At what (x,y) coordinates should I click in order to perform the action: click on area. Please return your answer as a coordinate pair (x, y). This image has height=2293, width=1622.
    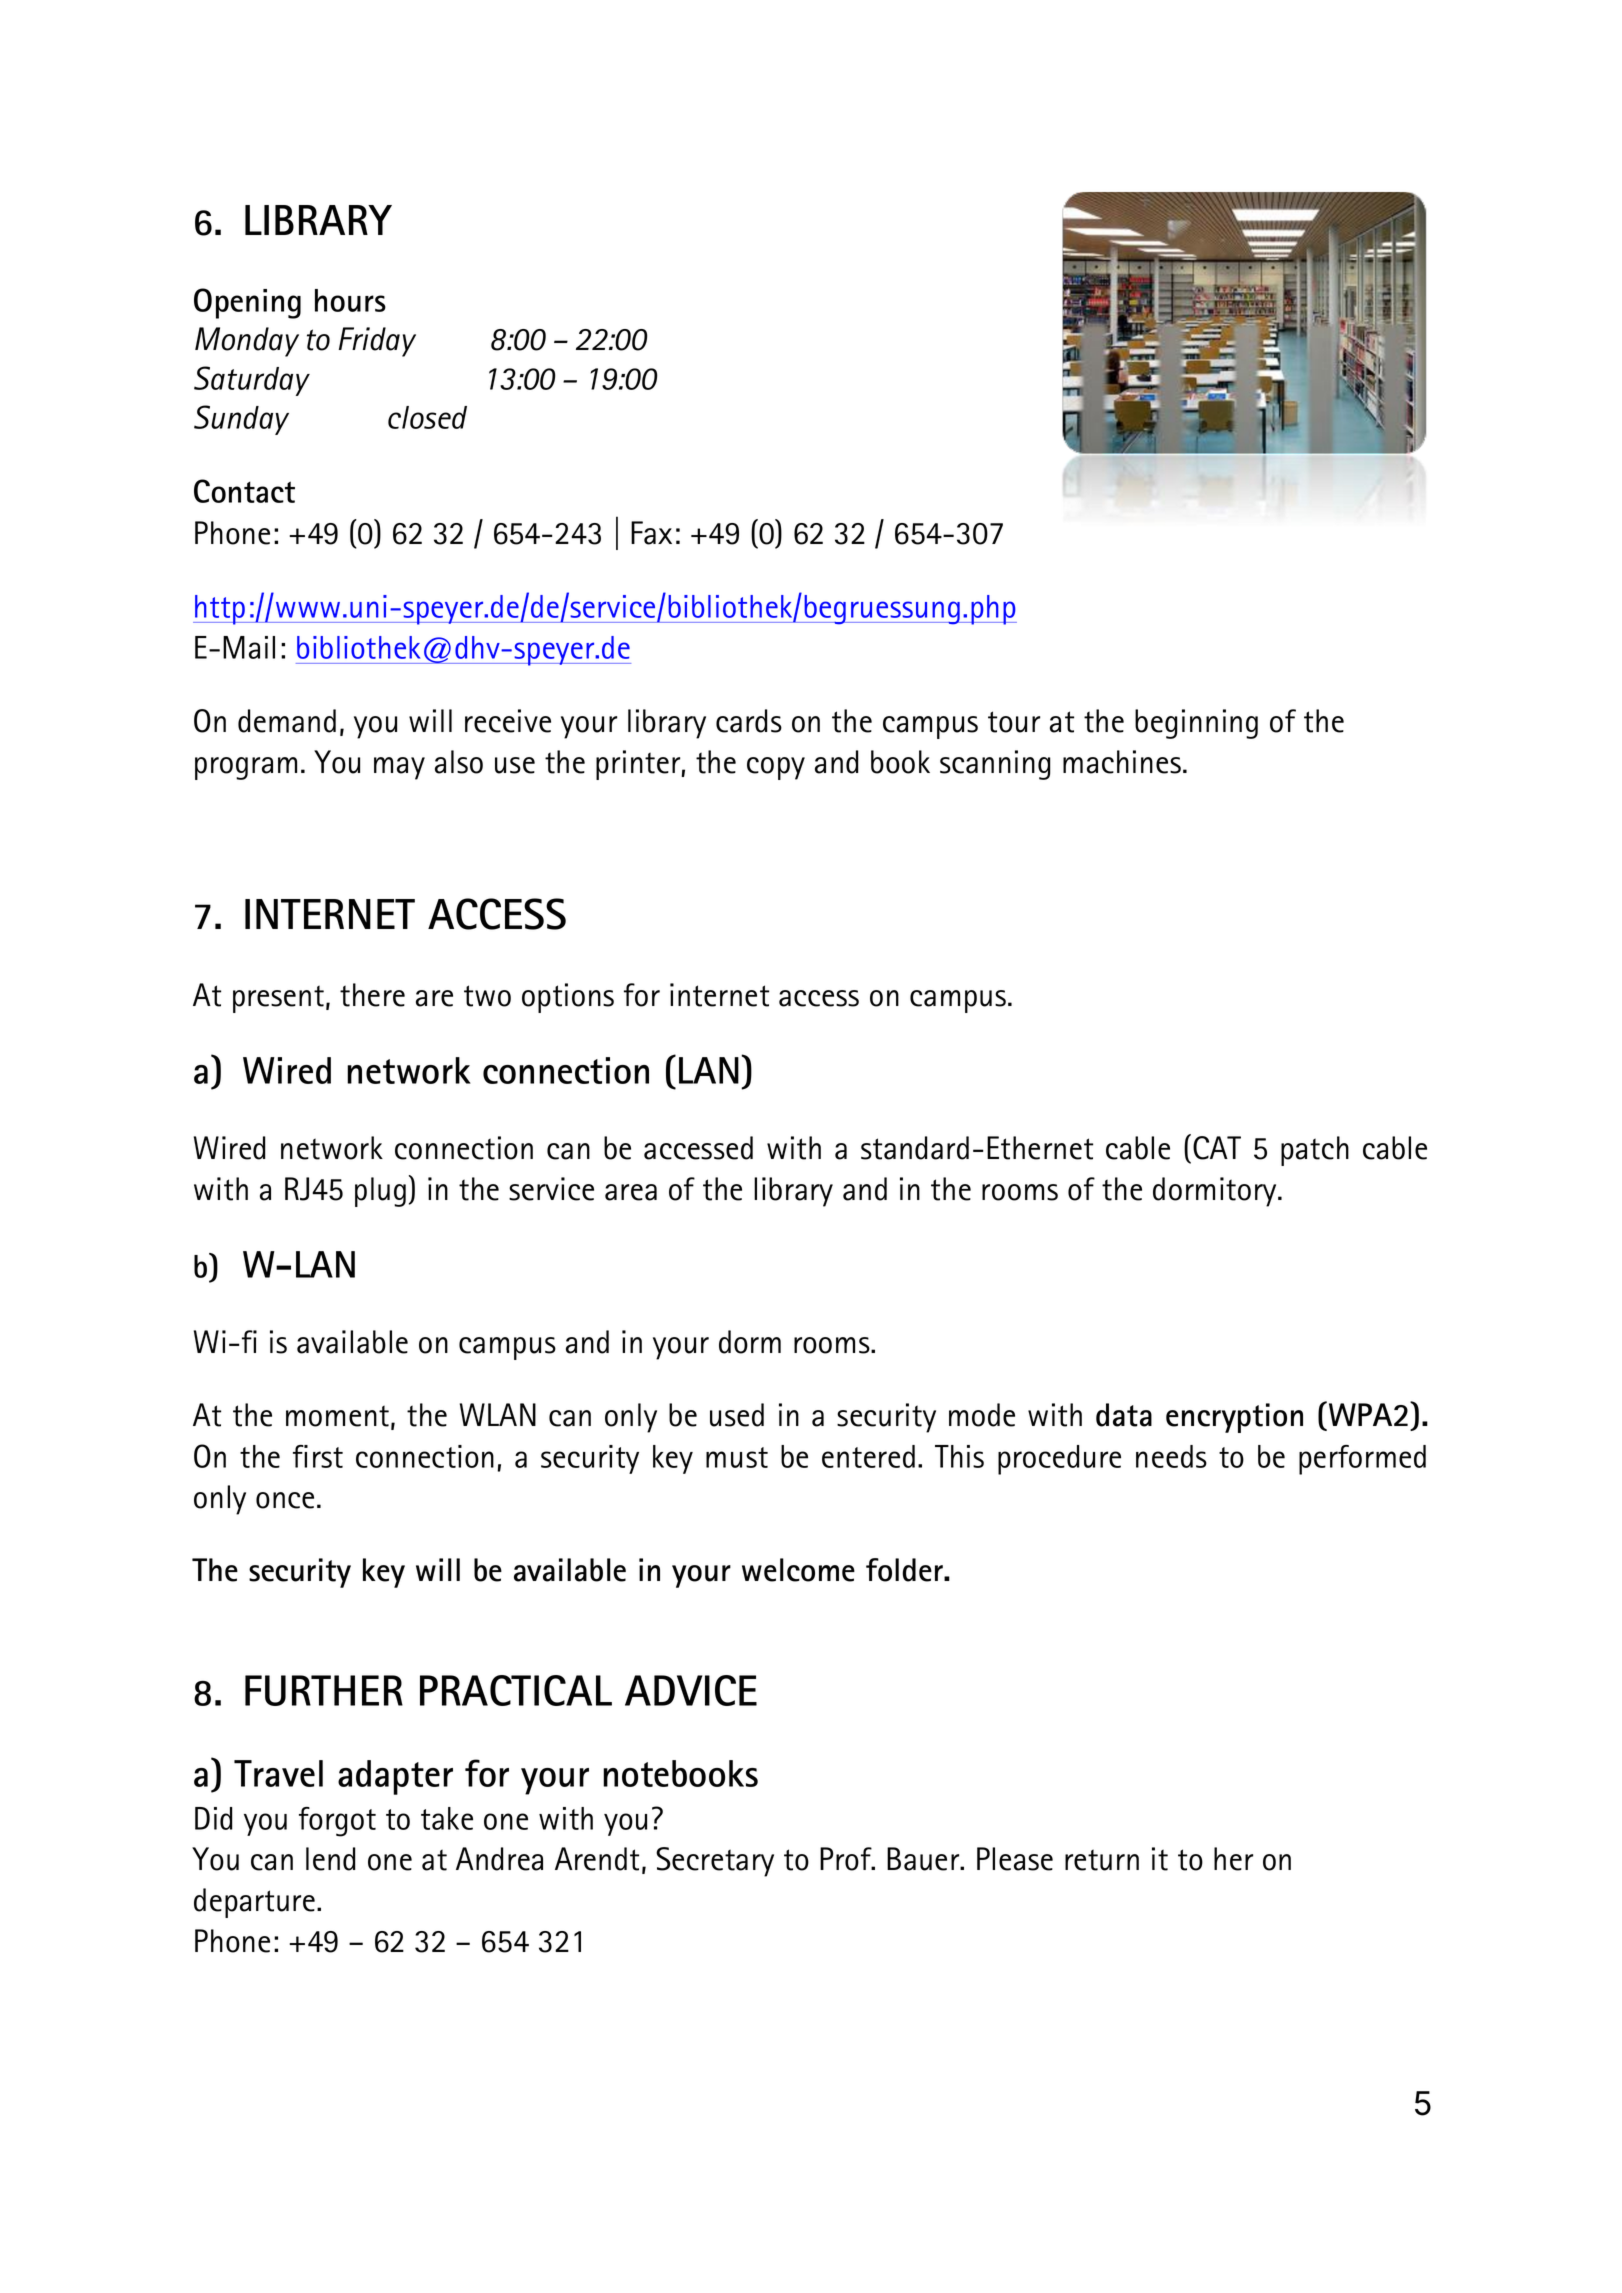
    Looking at the image, I should click on (631, 1192).
